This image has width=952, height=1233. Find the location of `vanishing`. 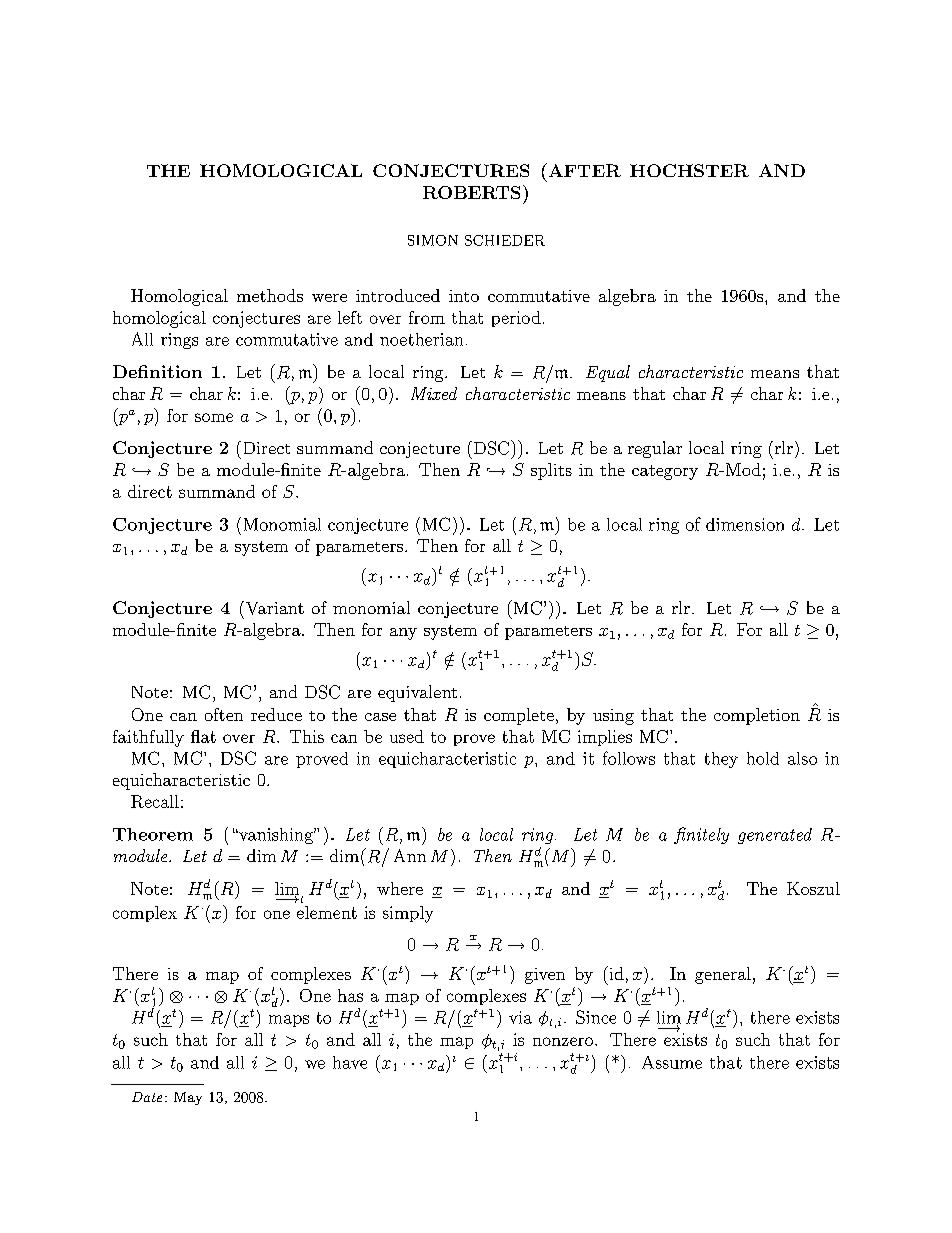

vanishing is located at coordinates (276, 836).
